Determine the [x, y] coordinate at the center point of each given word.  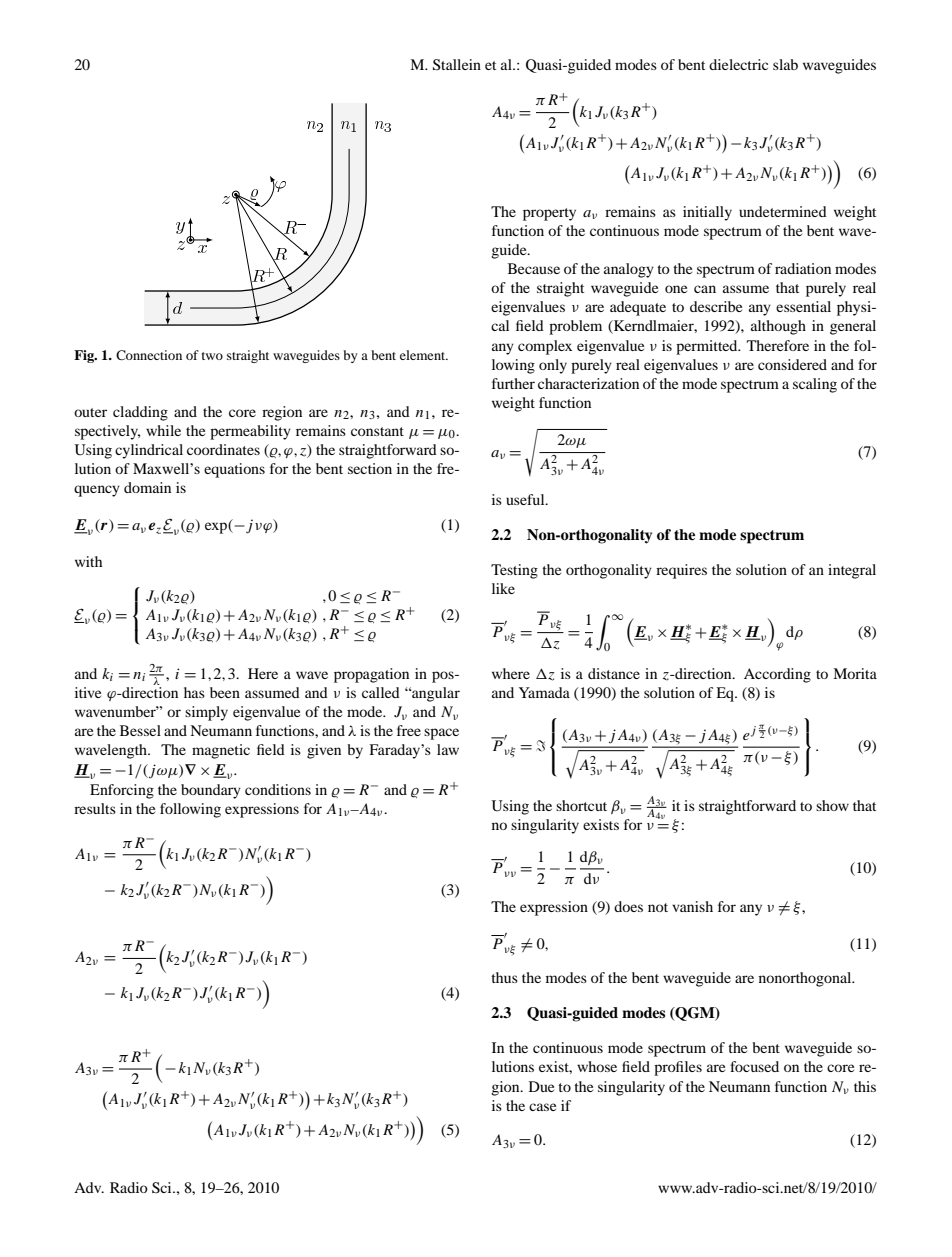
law [448, 749]
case [542, 1107]
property [549, 214]
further [513, 383]
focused [754, 1066]
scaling [815, 385]
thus [504, 977]
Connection [149, 355]
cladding [140, 413]
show [832, 805]
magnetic [221, 751]
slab [785, 64]
